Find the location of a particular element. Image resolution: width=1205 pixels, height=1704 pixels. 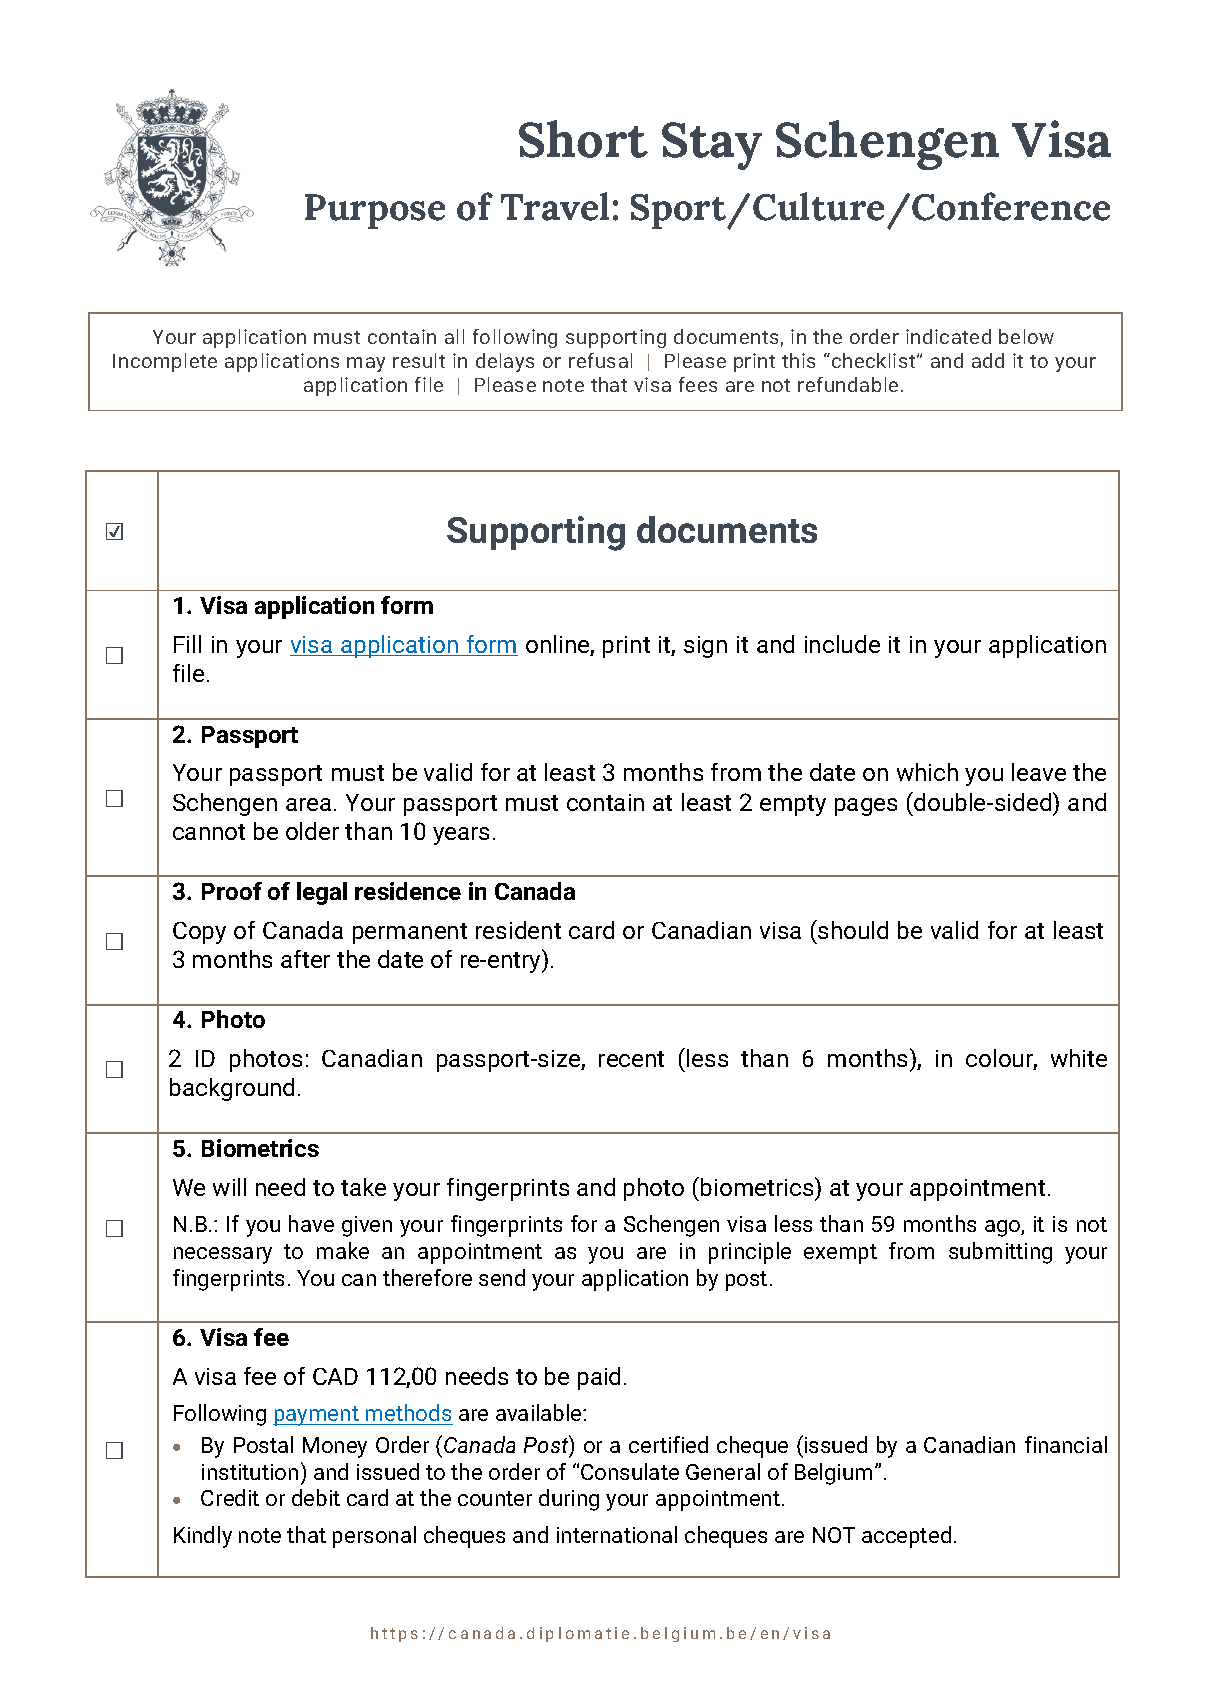

institution is located at coordinates (250, 1472).
